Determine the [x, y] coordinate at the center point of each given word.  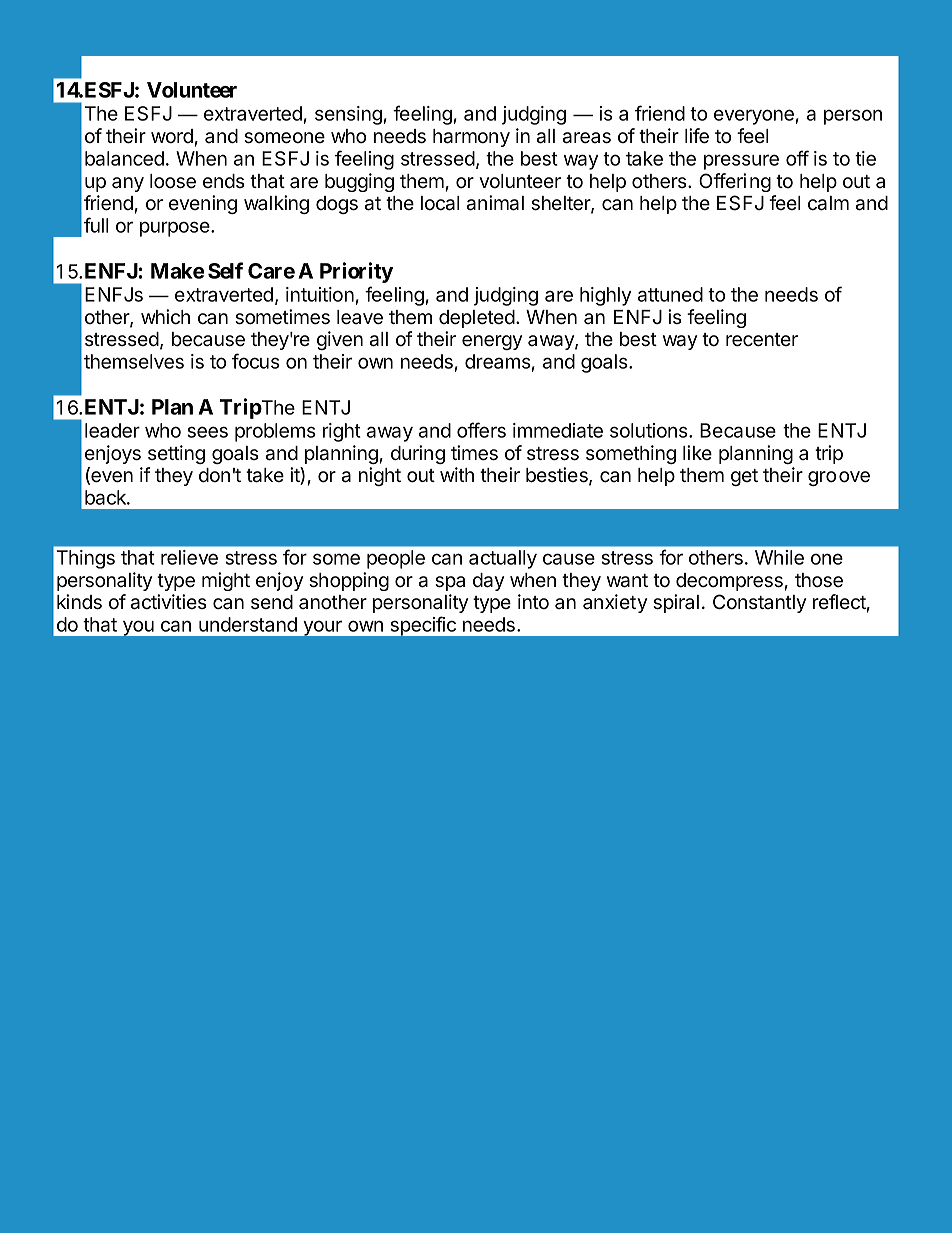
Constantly [759, 603]
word [172, 136]
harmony [471, 138]
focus [256, 361]
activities [169, 602]
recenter [762, 340]
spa [450, 583]
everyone [755, 117]
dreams [498, 363]
